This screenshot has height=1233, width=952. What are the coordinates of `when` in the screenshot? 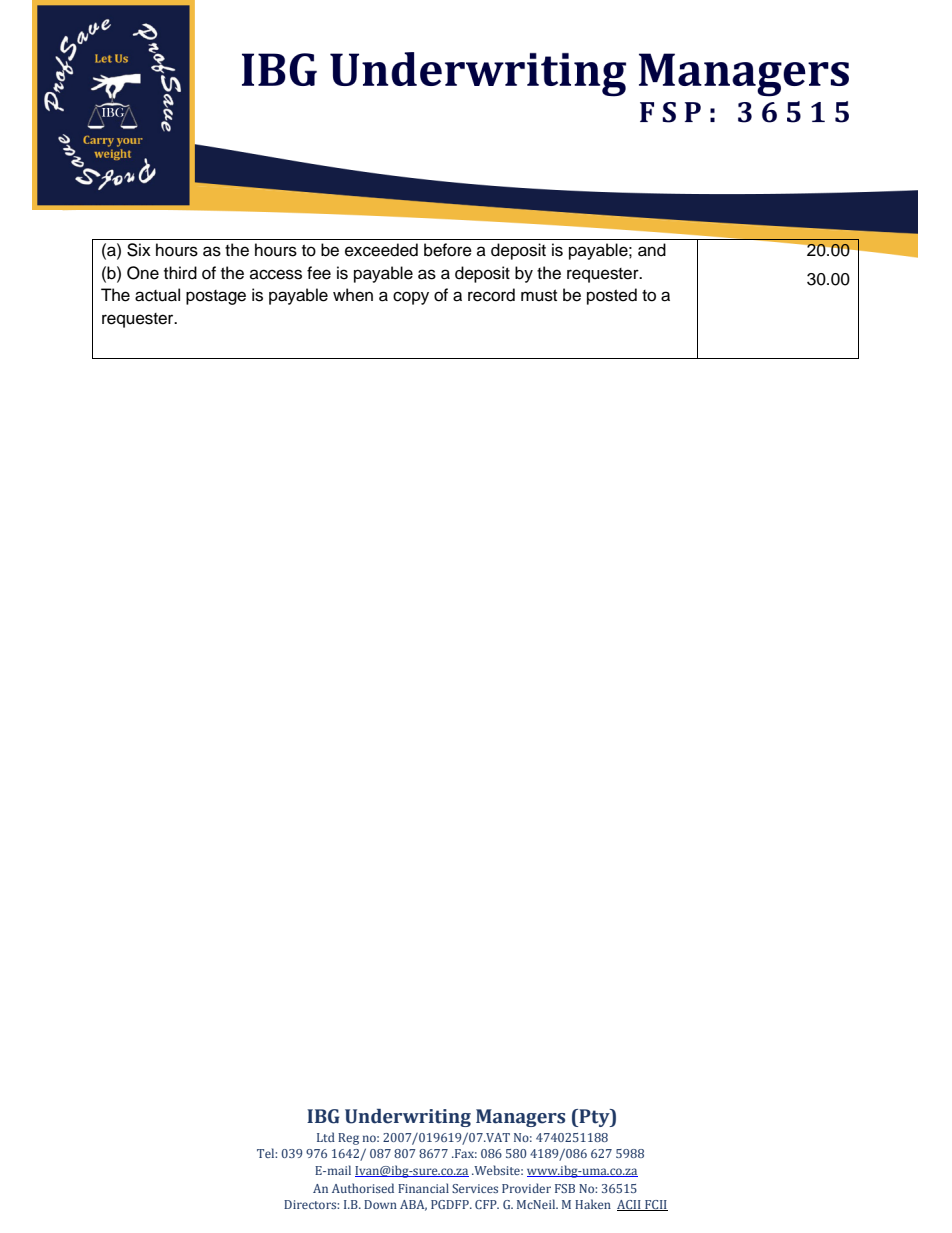 It's located at (353, 295).
